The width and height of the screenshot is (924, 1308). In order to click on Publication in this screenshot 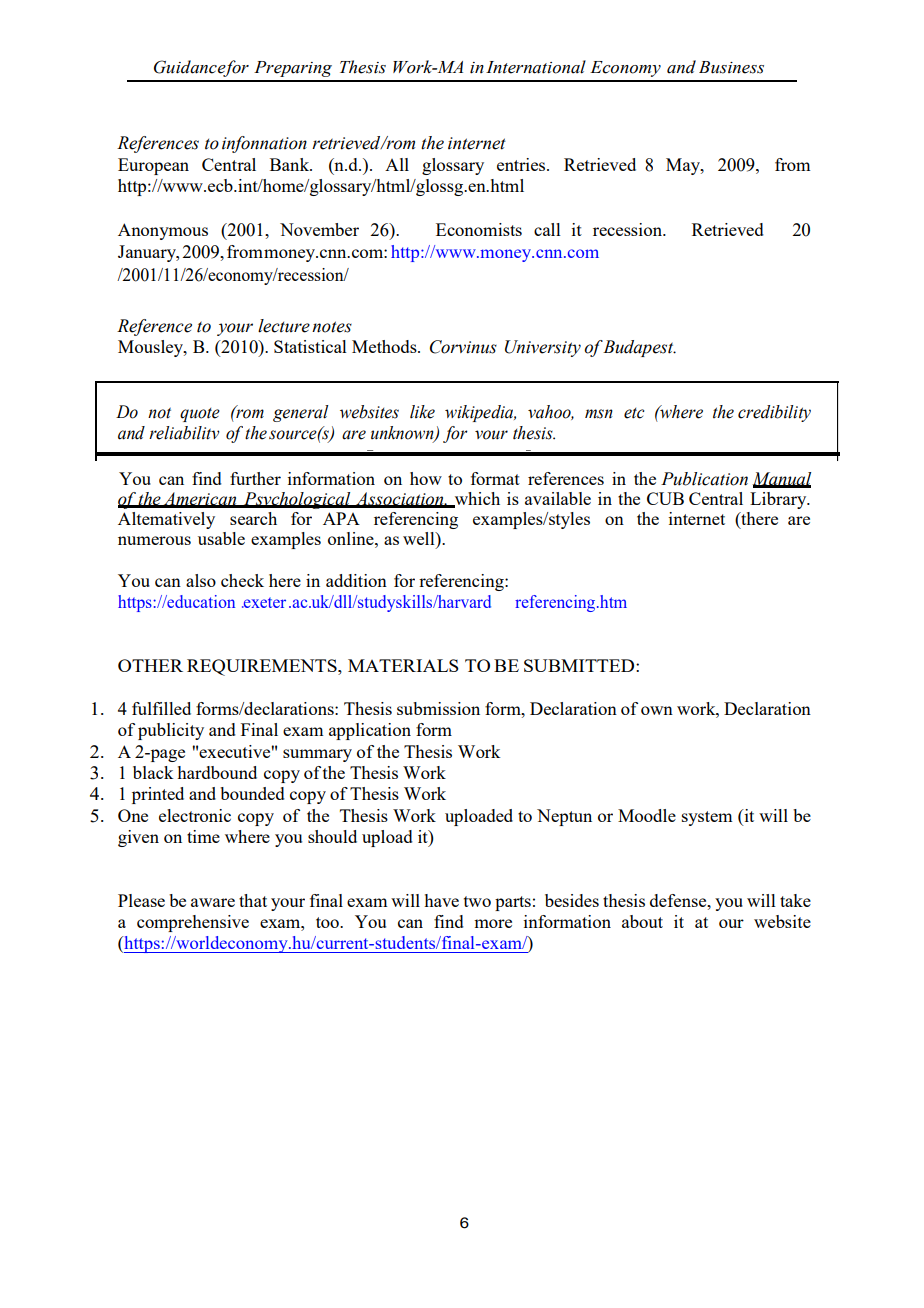, I will do `click(704, 479)`.
